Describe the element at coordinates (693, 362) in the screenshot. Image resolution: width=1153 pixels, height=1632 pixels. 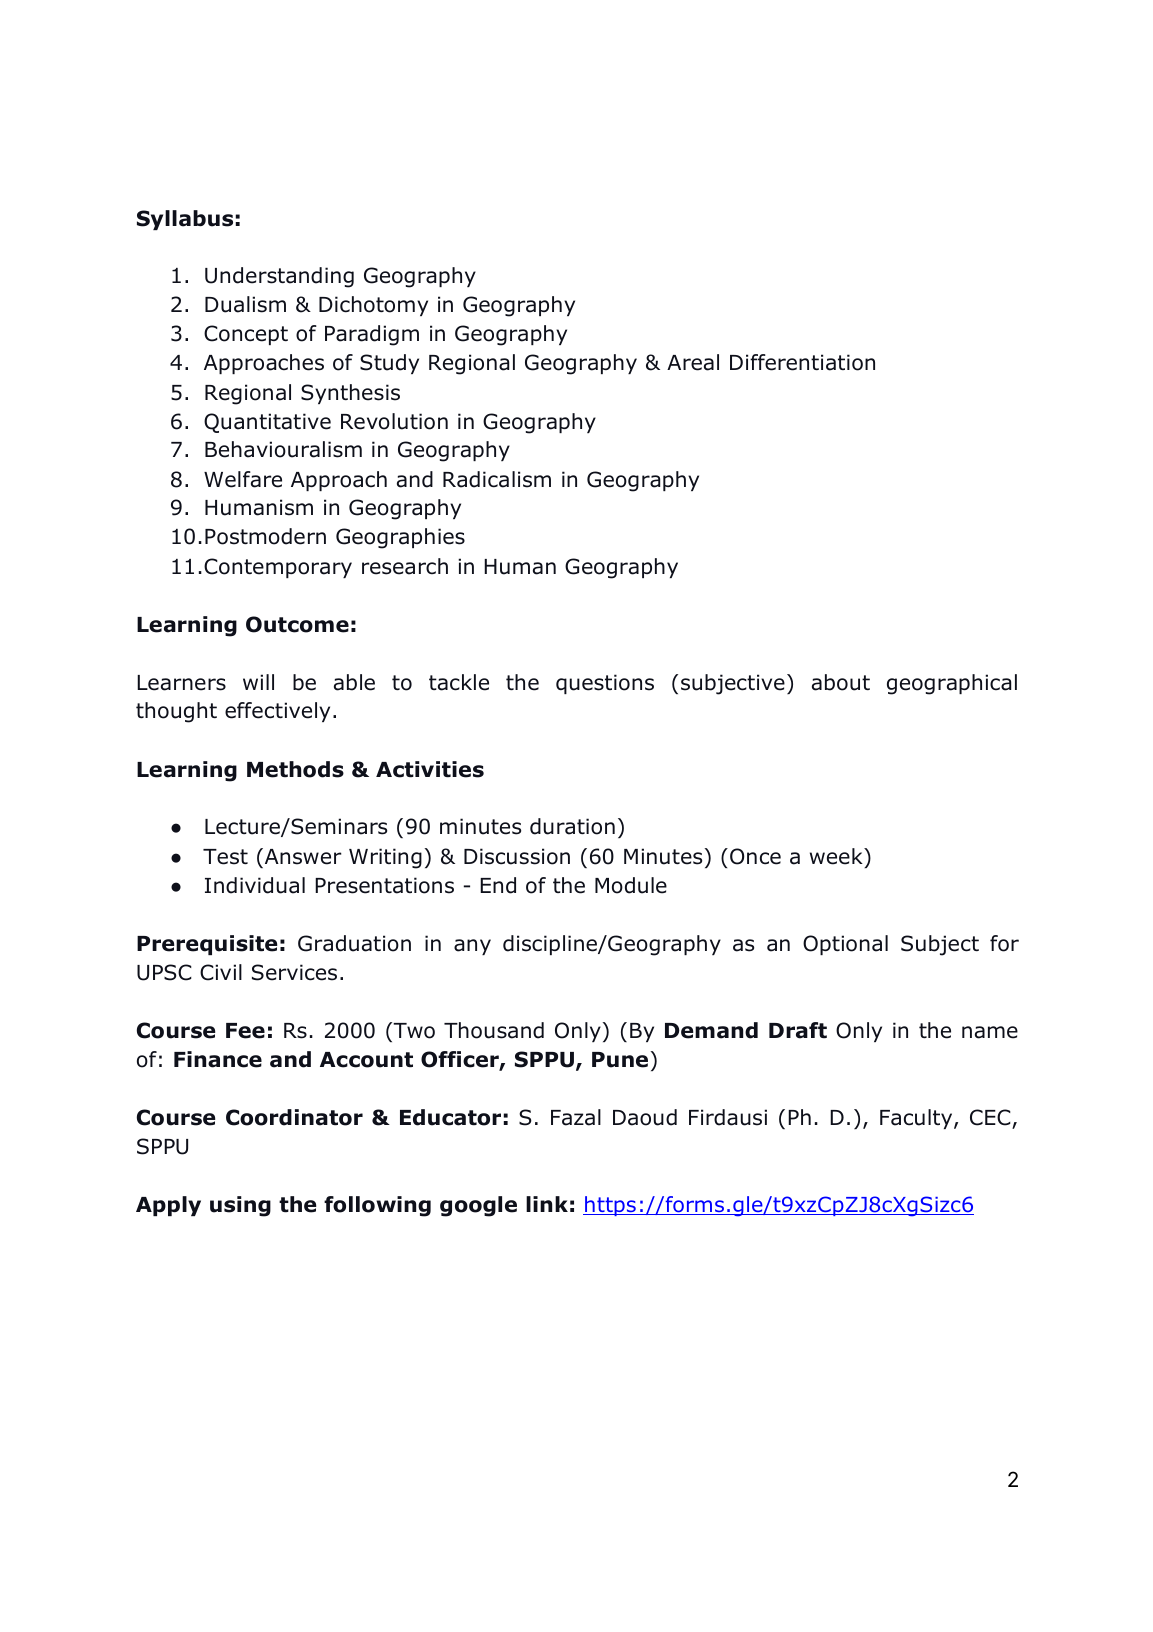
I see `Areal` at that location.
